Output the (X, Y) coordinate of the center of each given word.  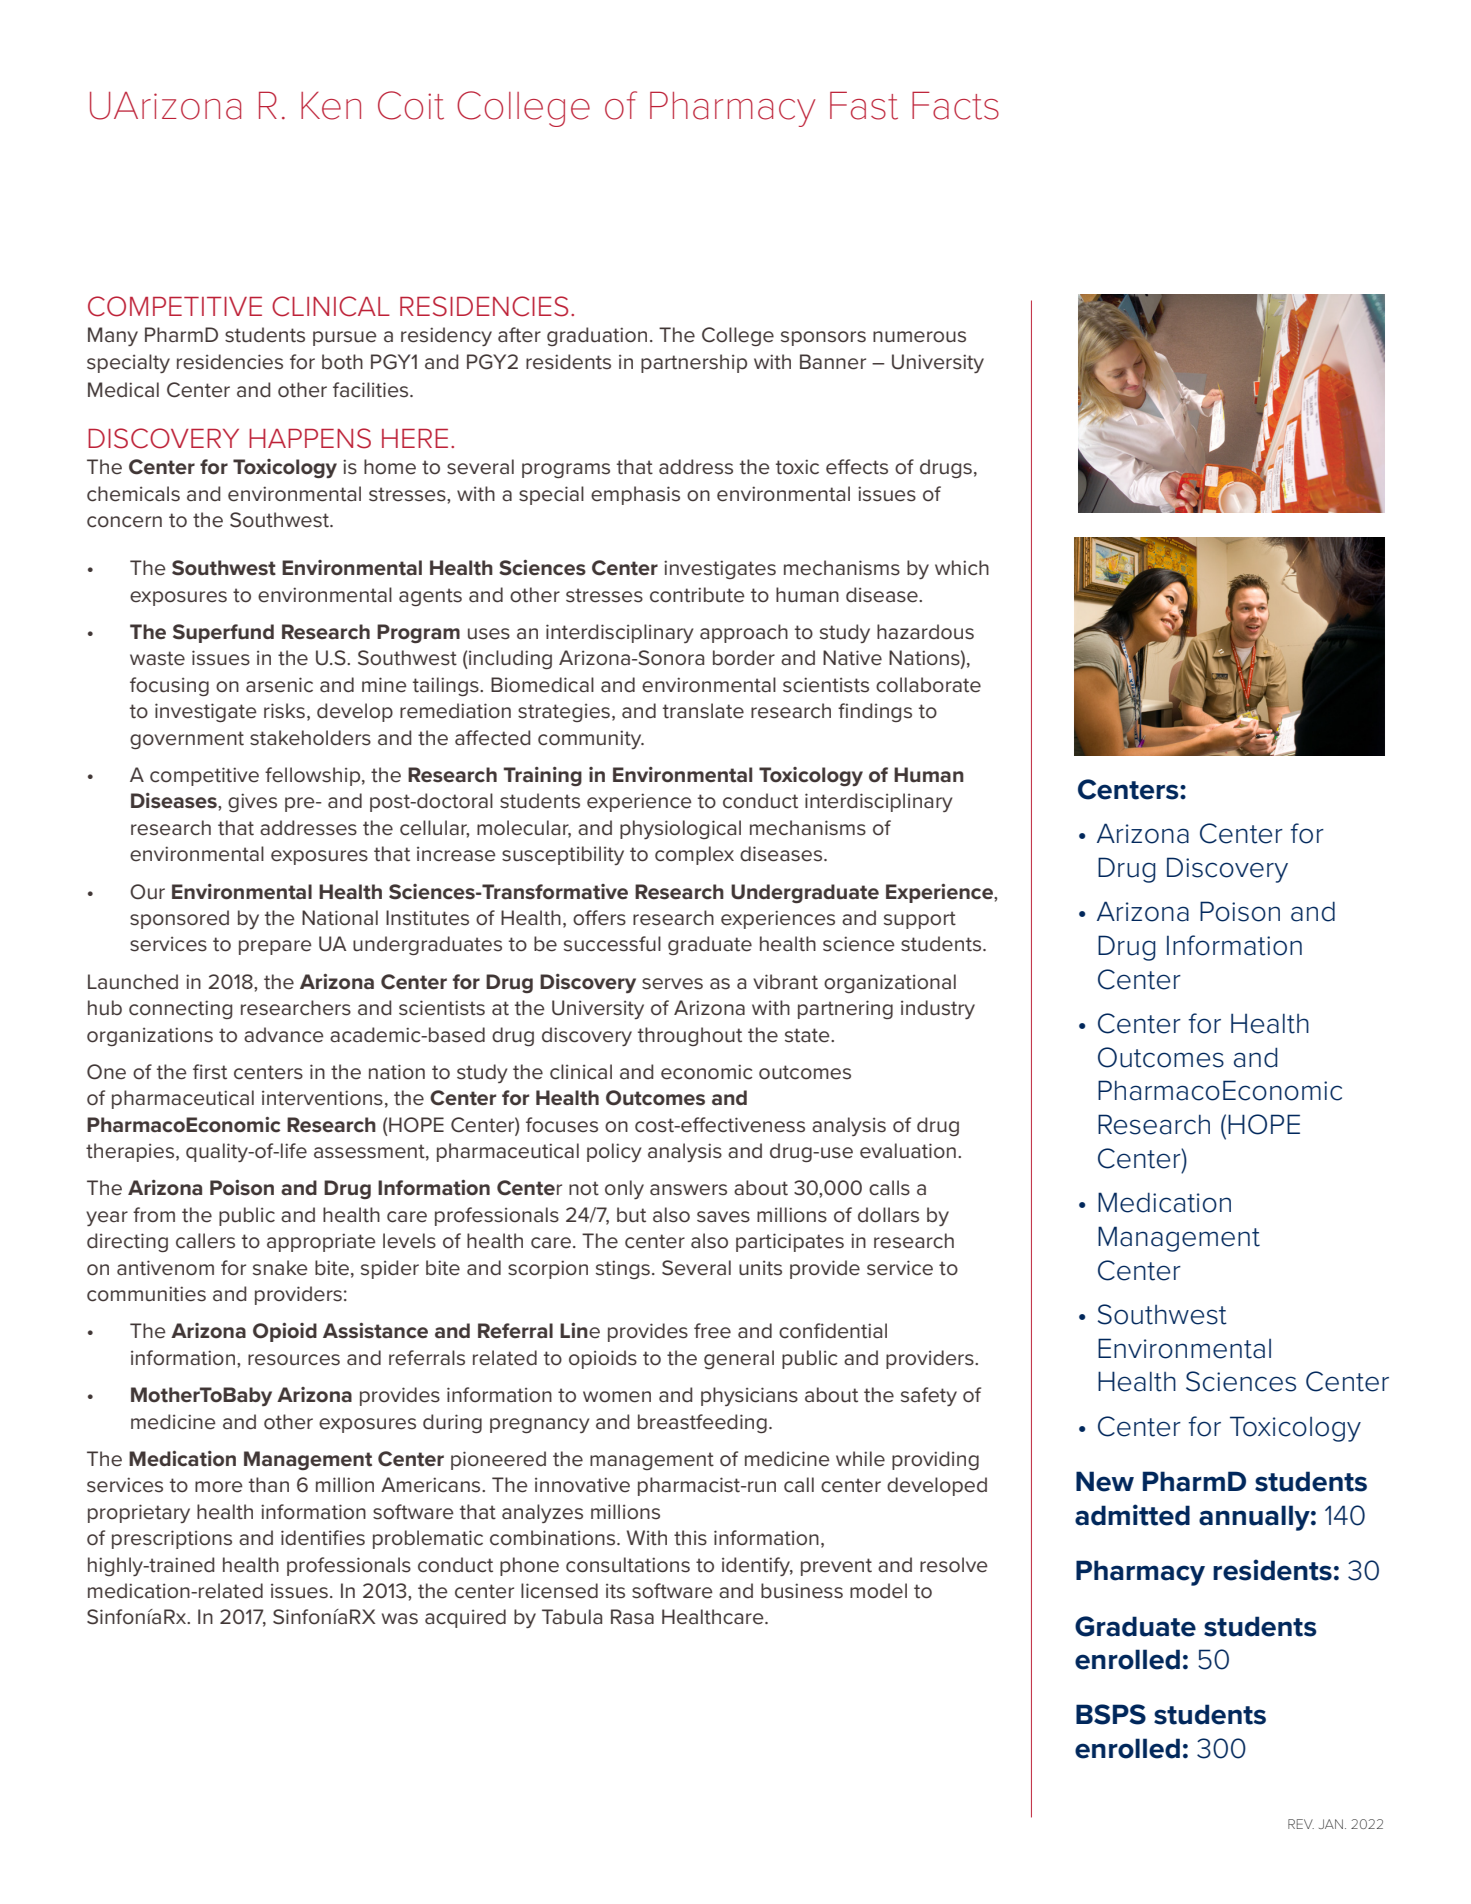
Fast (864, 105)
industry (938, 1009)
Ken (331, 106)
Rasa (632, 1617)
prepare (275, 947)
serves (672, 984)
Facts (955, 105)
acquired (465, 1618)
